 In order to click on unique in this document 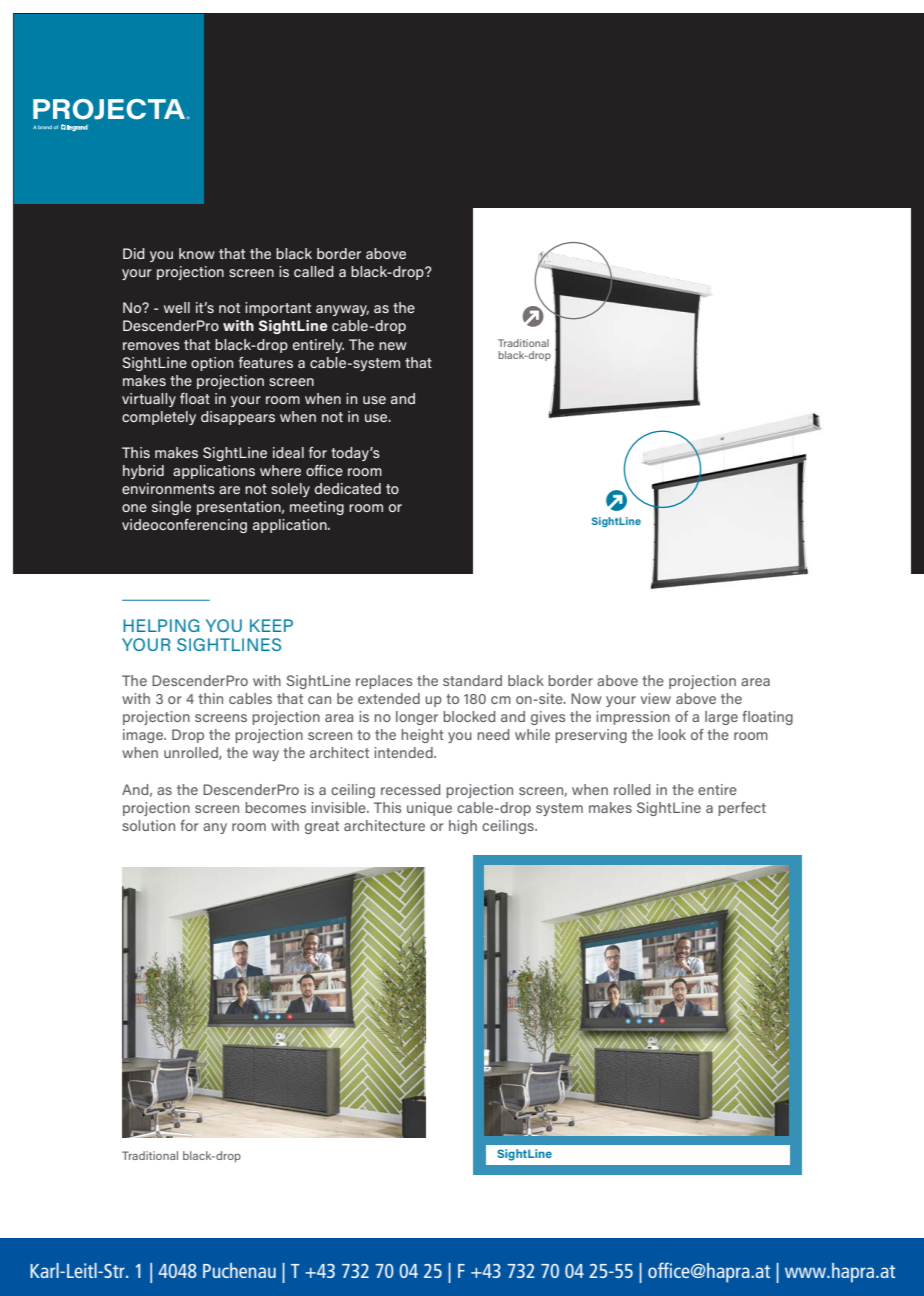, I will do `click(429, 809)`.
